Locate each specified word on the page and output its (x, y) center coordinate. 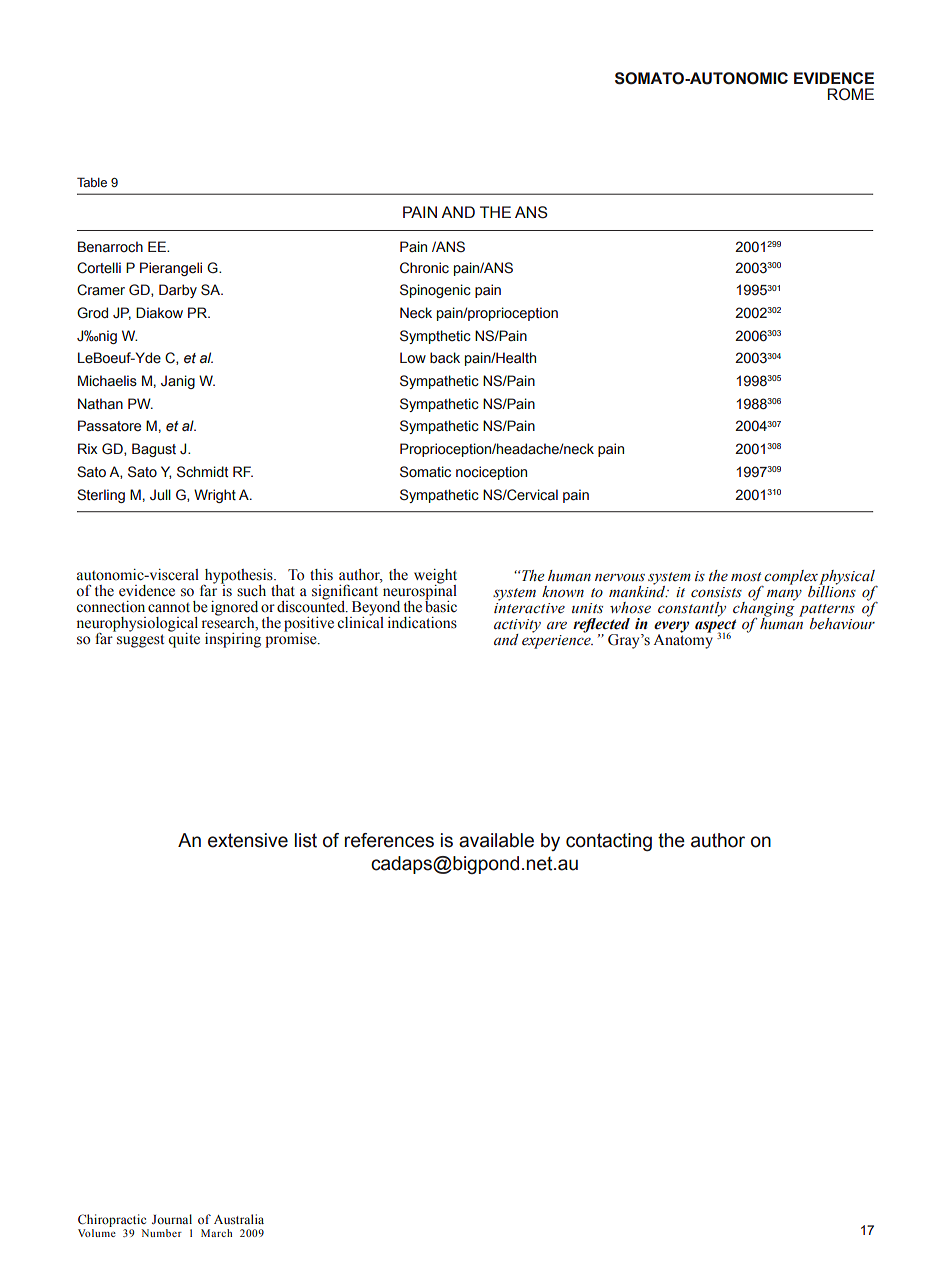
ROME (851, 94)
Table (92, 182)
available (496, 840)
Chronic (424, 268)
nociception (491, 473)
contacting (609, 842)
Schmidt (202, 472)
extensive (248, 840)
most (746, 577)
